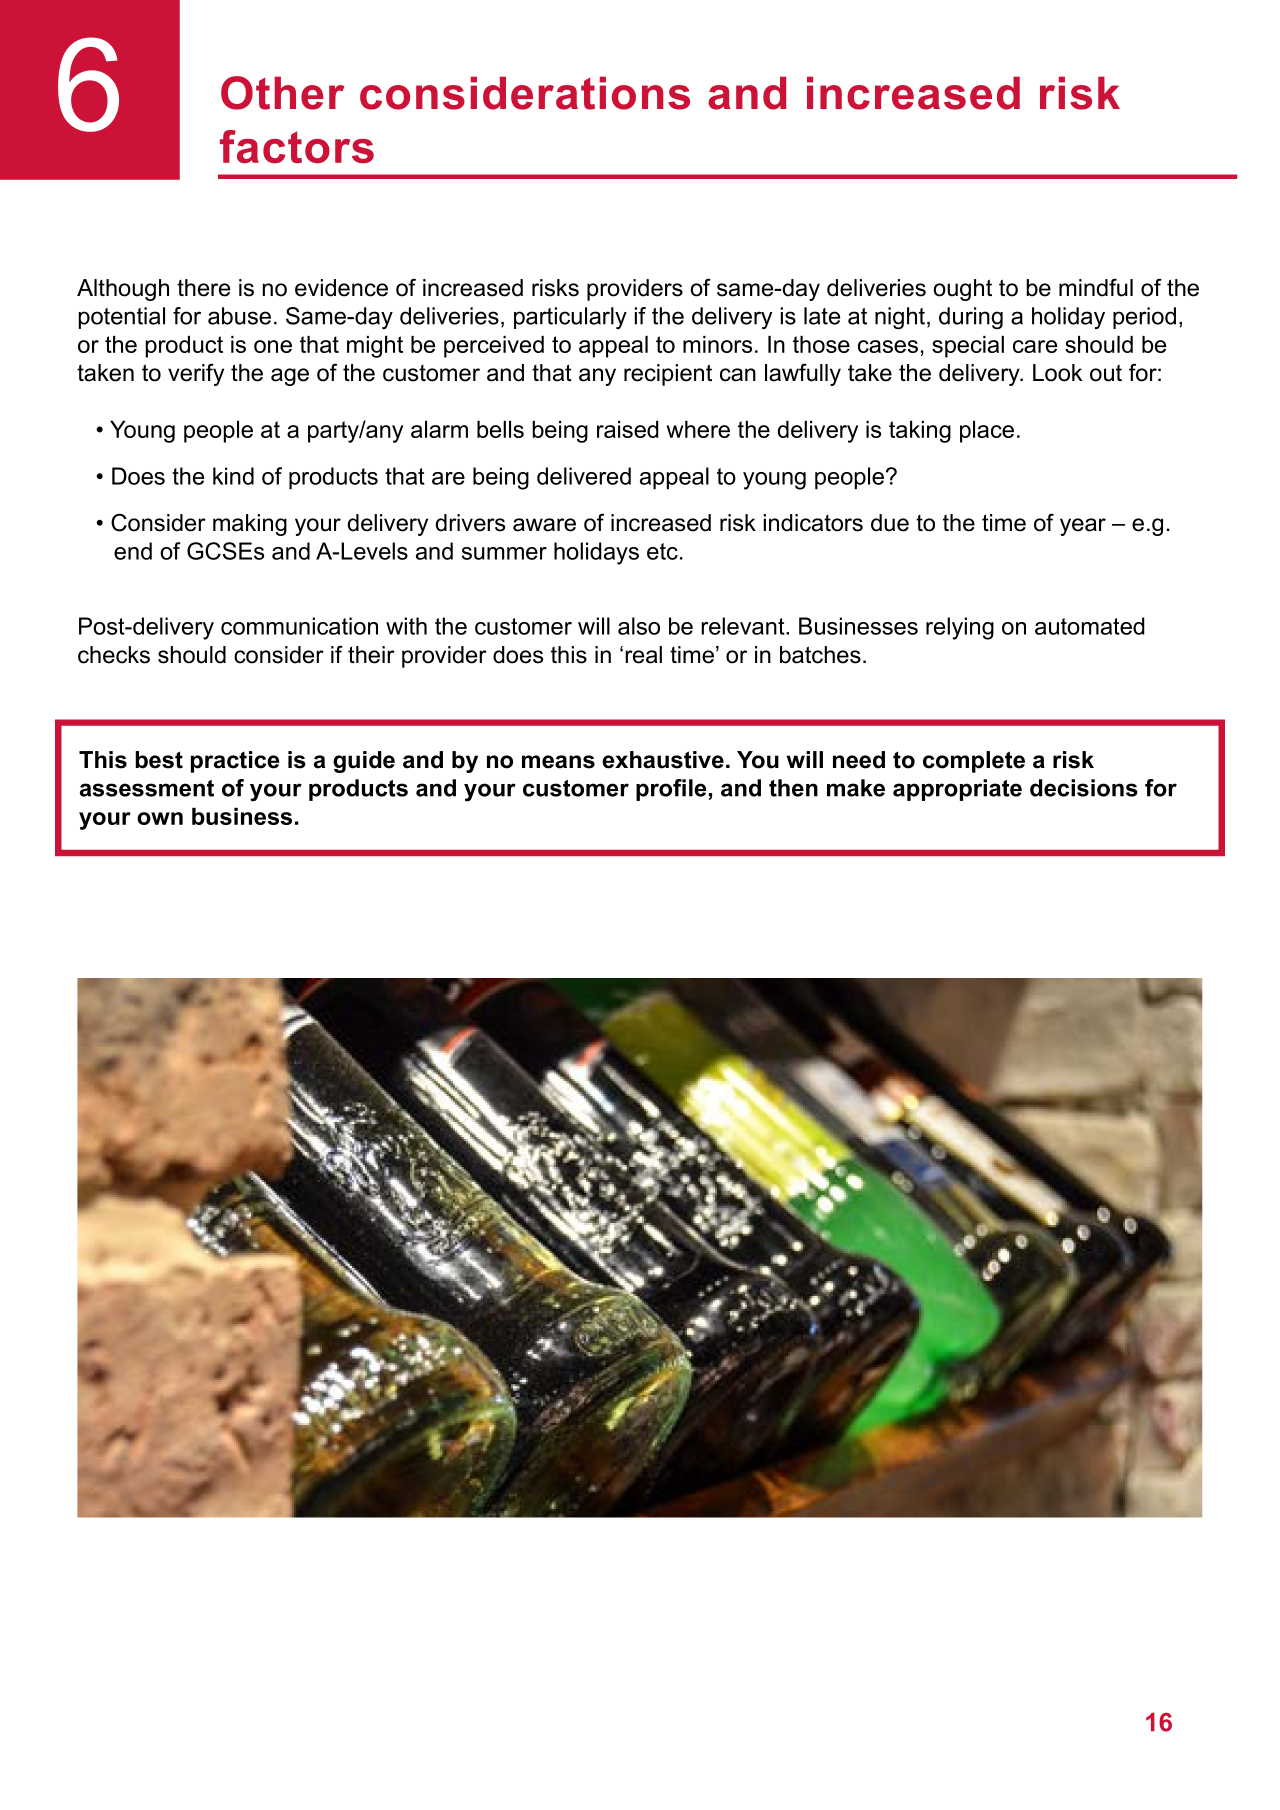 This image has width=1280, height=1810. I want to click on real, so click(643, 655).
